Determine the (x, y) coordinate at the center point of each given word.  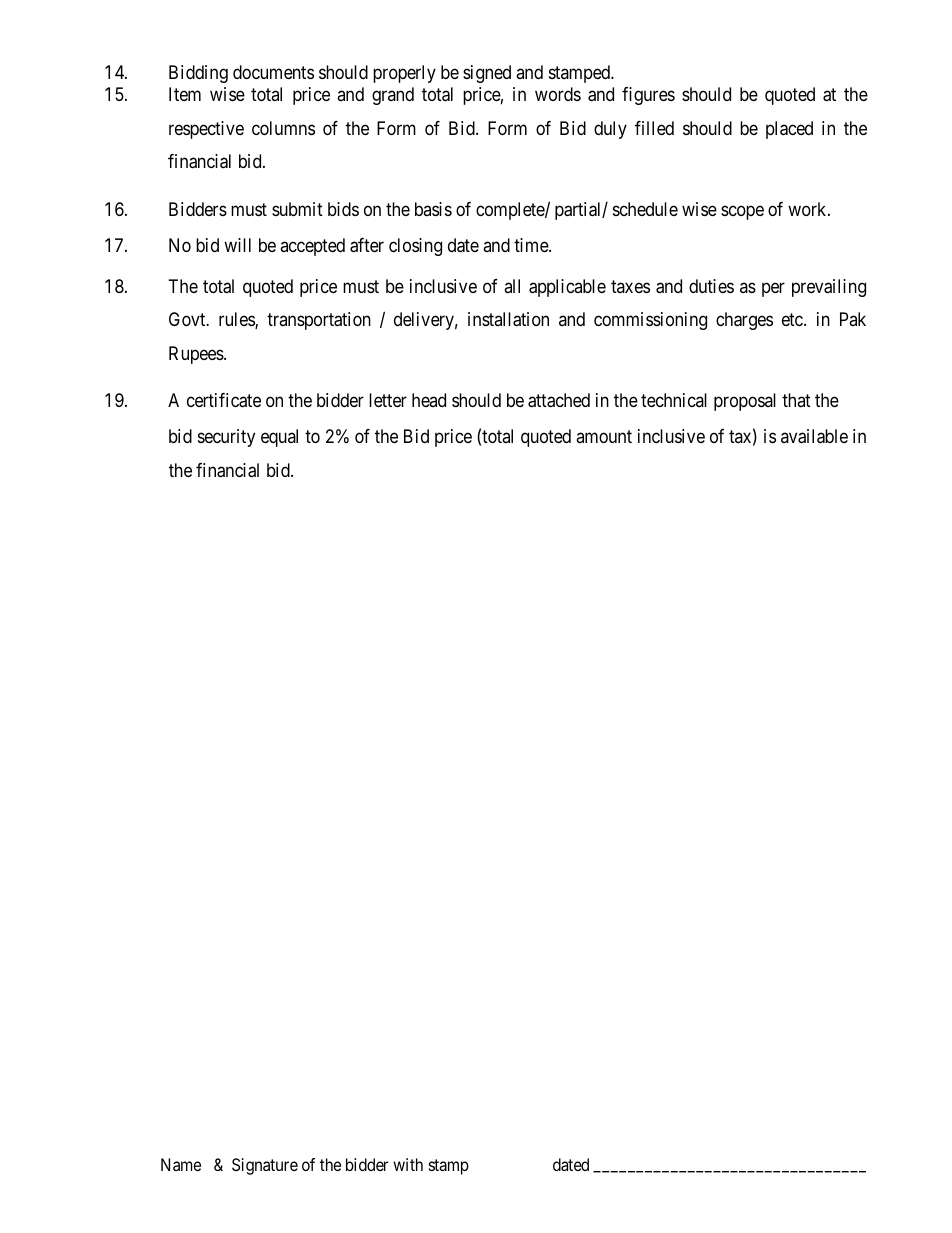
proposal (745, 402)
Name (181, 1164)
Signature (265, 1166)
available (814, 436)
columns (283, 128)
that (796, 400)
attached (559, 400)
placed (789, 130)
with (408, 1164)
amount (604, 437)
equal (279, 438)
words (558, 94)
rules (237, 320)
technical (674, 400)
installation (508, 319)
